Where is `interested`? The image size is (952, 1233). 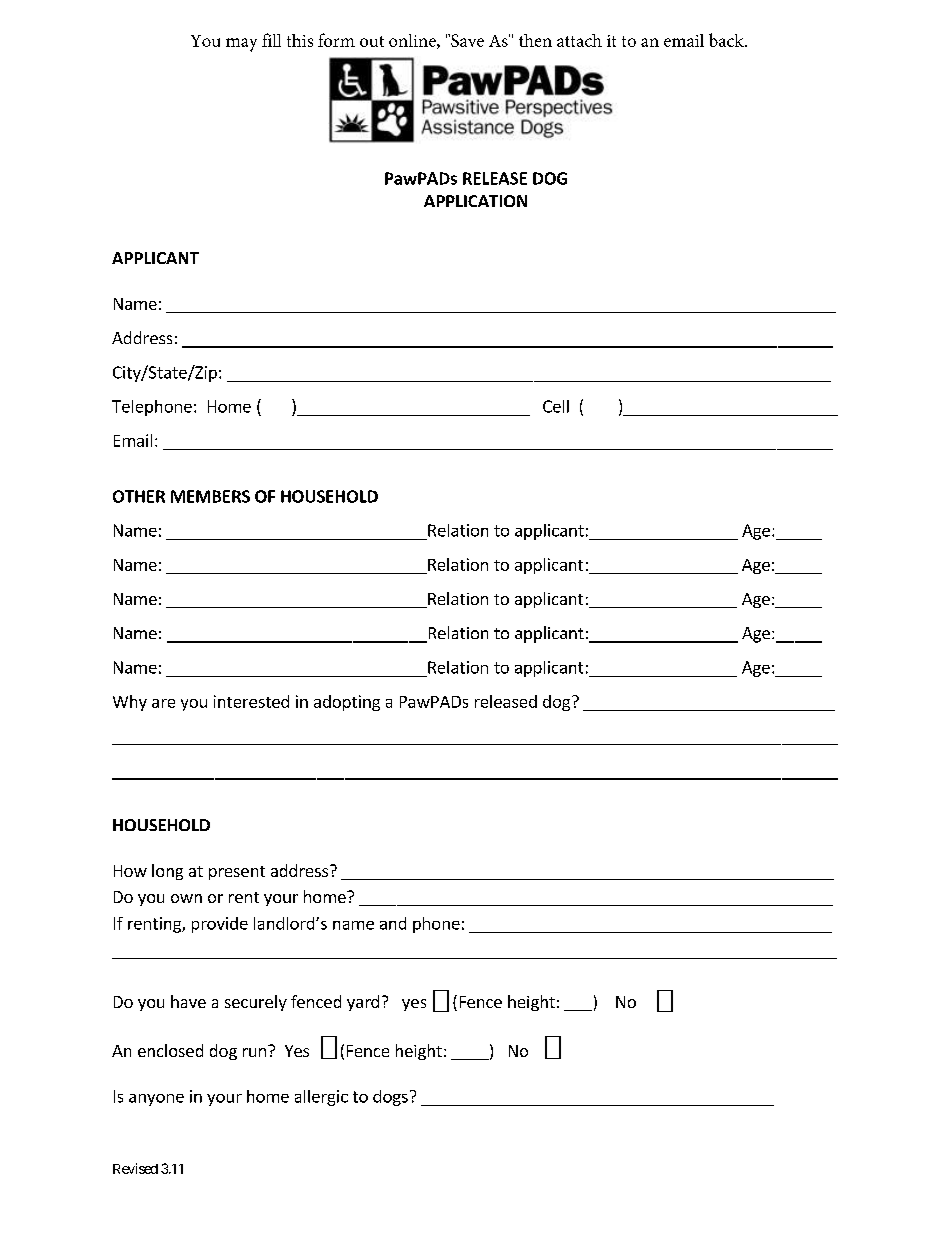
interested is located at coordinates (251, 701).
